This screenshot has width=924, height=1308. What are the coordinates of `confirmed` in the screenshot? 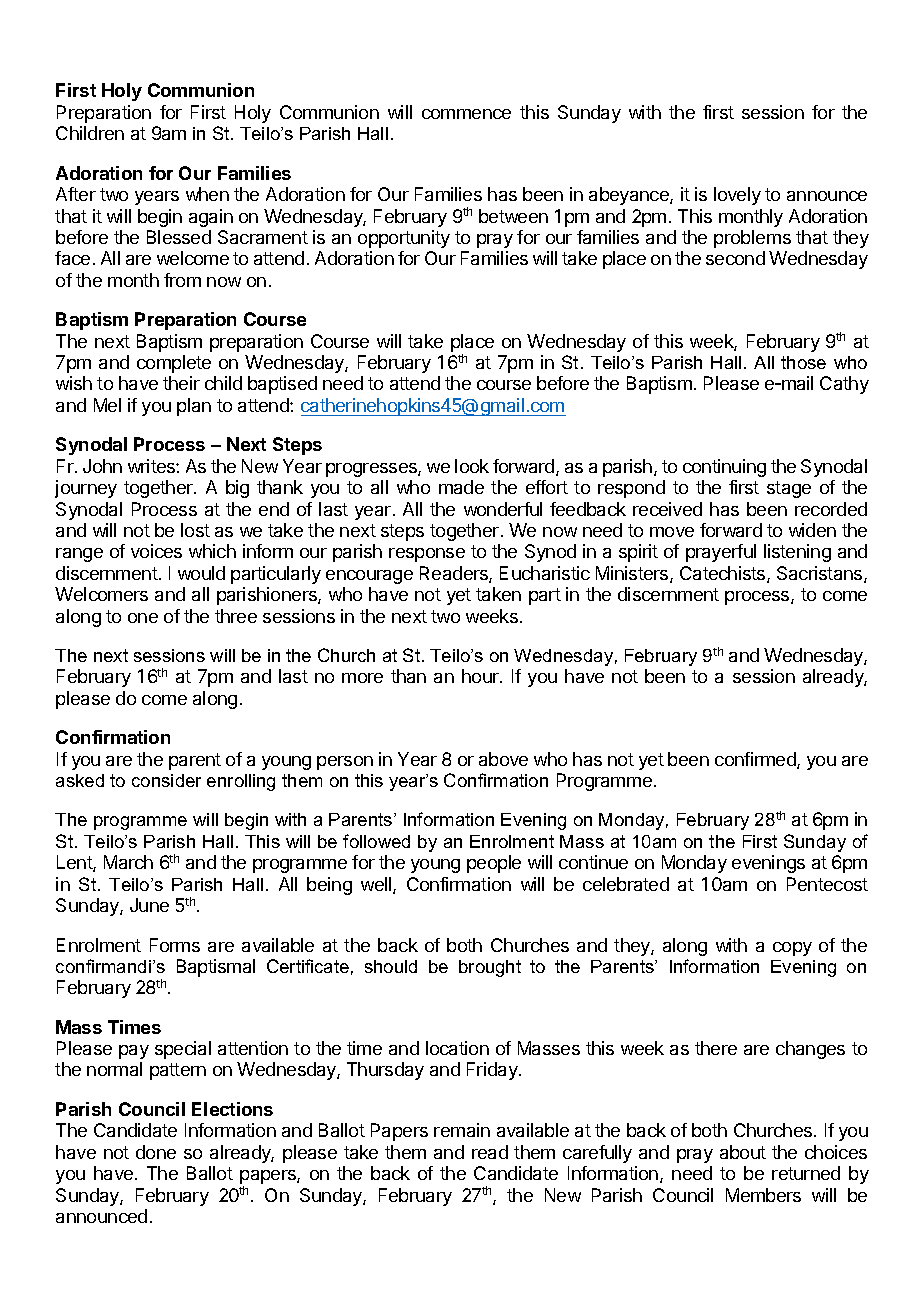 It's located at (756, 760).
